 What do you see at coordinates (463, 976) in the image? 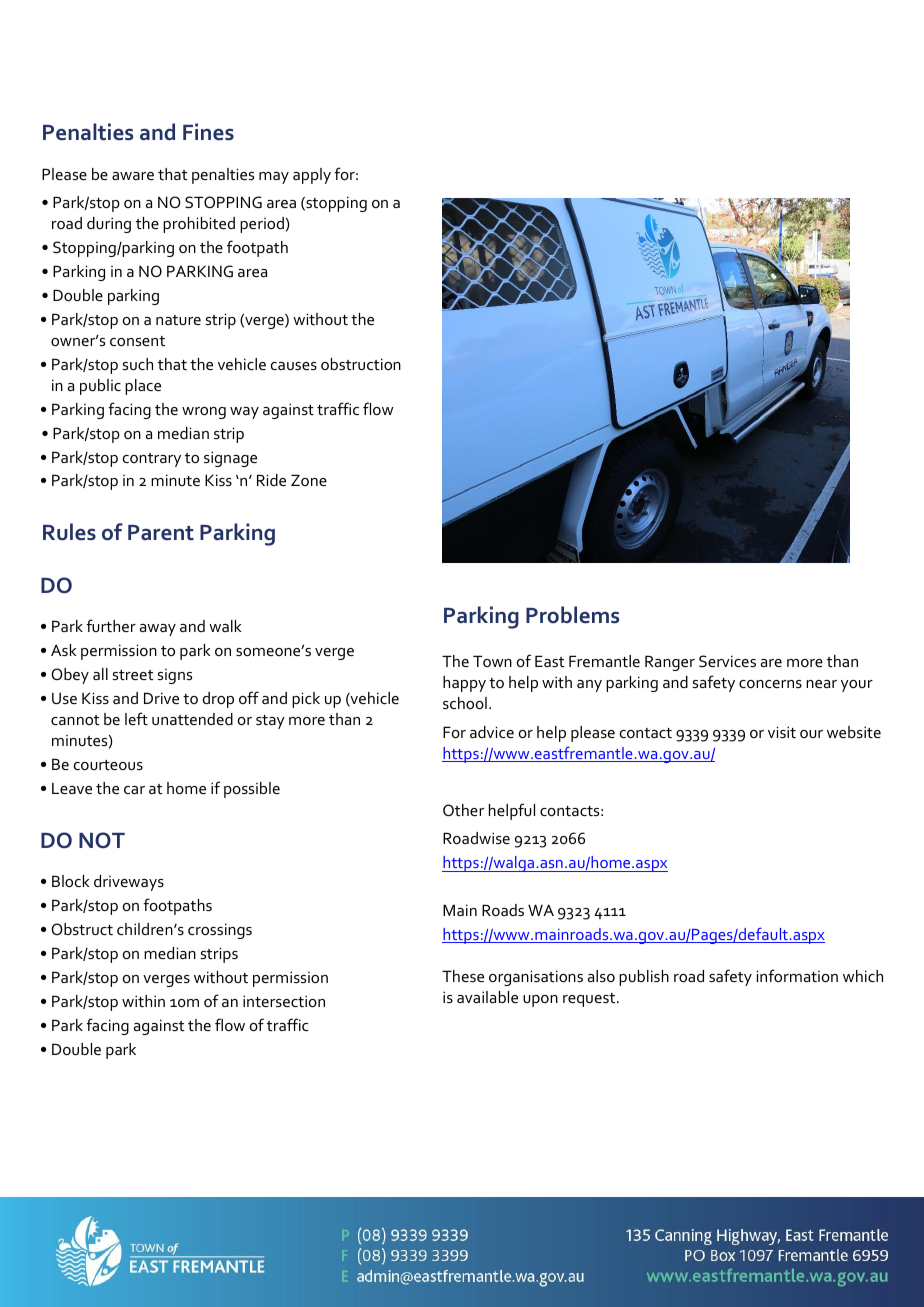
I see `These` at bounding box center [463, 976].
